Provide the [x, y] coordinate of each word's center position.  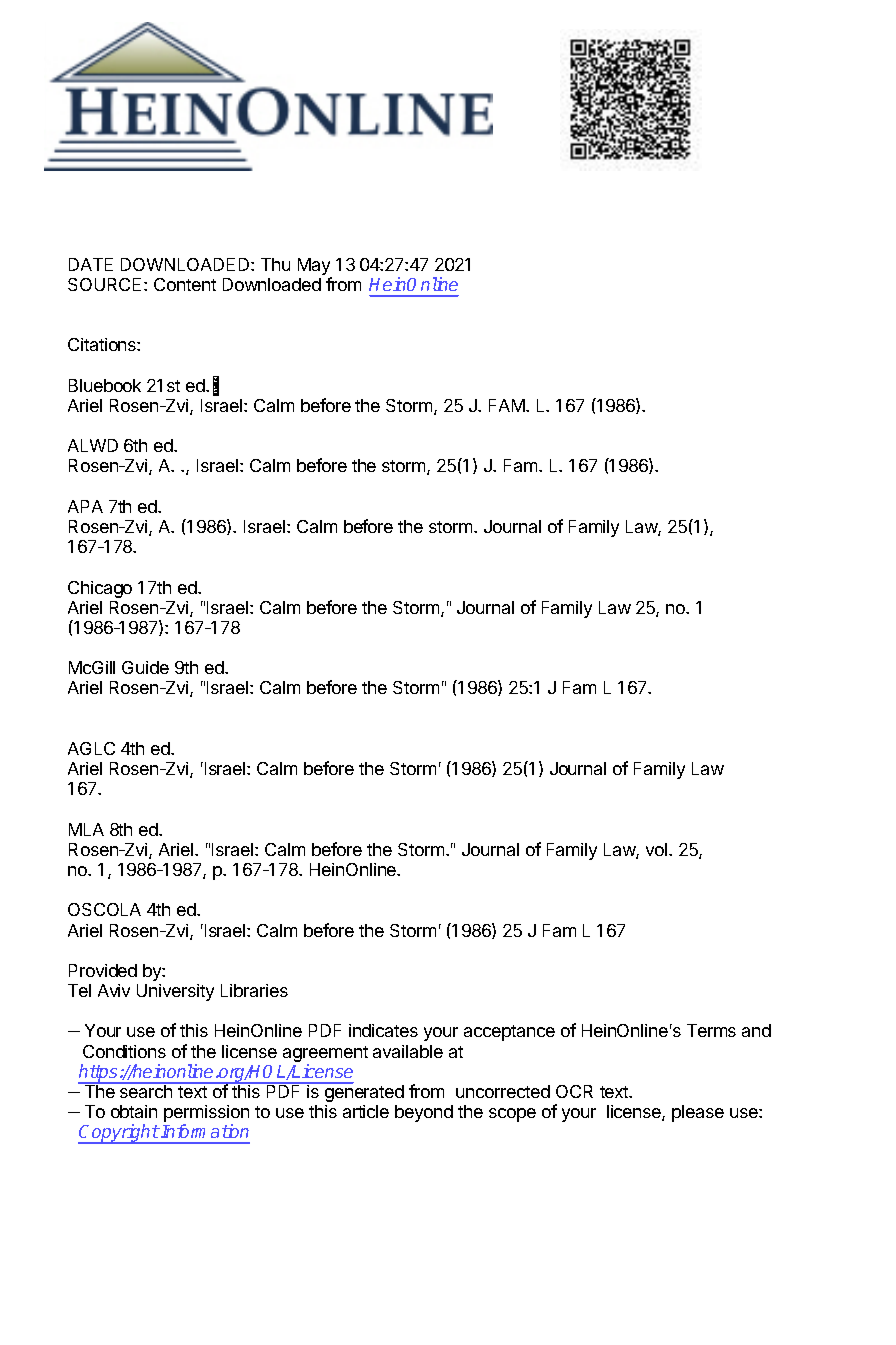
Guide [145, 667]
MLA [86, 829]
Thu [275, 264]
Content [185, 284]
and [756, 1030]
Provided [103, 970]
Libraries [254, 990]
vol [658, 849]
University [175, 992]
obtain [134, 1111]
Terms [711, 1030]
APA [85, 506]
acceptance [509, 1033]
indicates [383, 1030]
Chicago [100, 589]
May [315, 268]
